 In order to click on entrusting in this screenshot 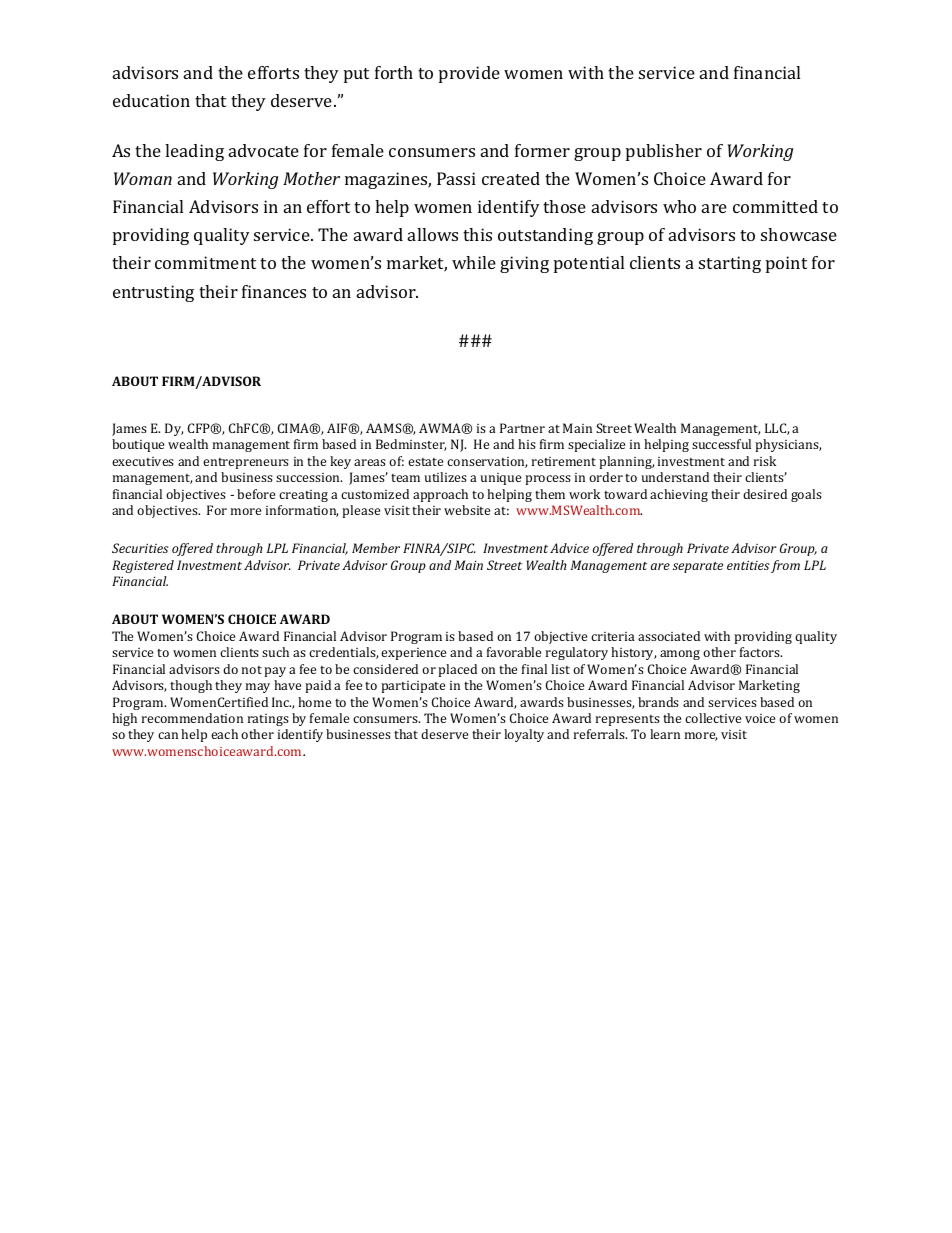, I will do `click(153, 293)`.
